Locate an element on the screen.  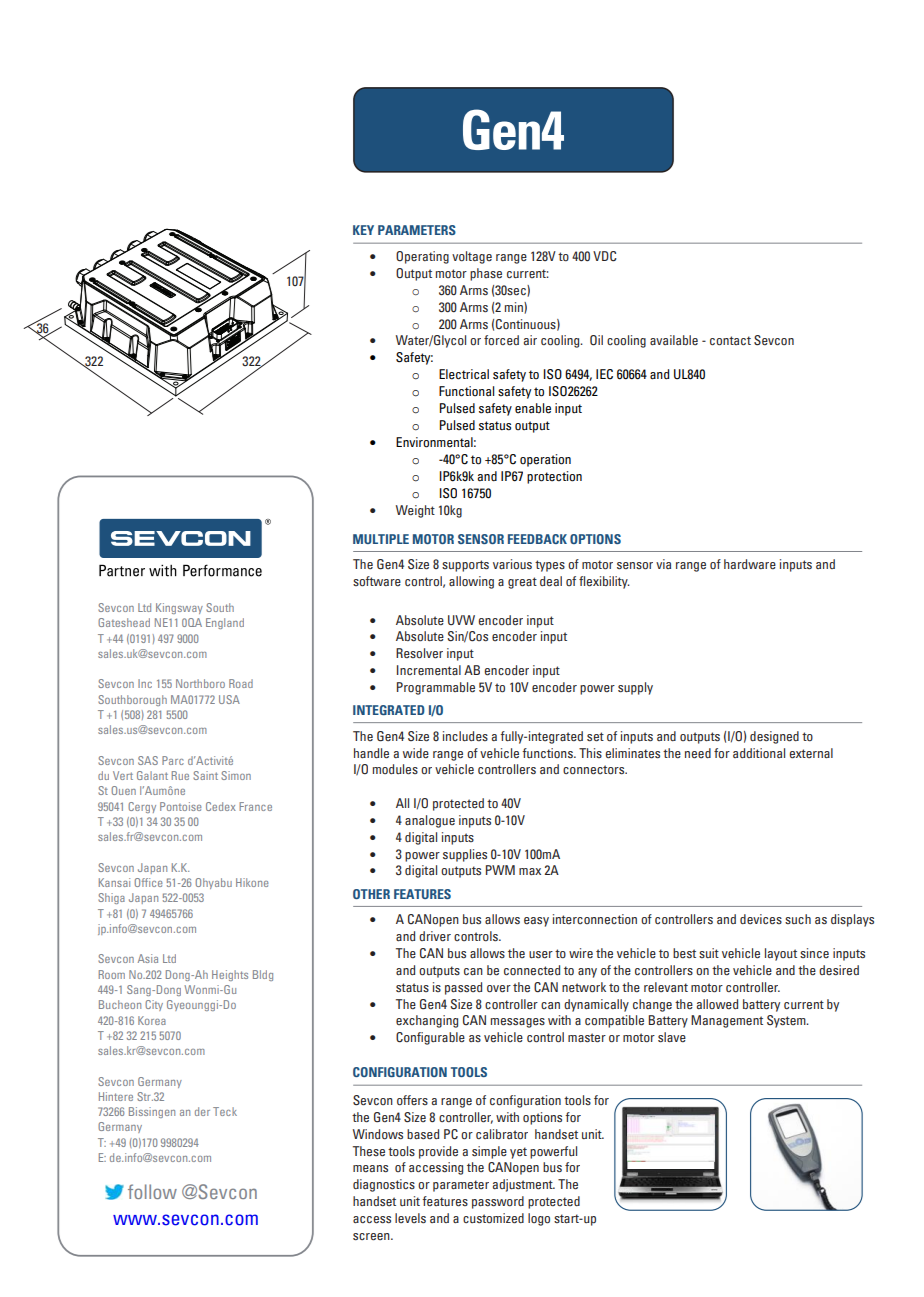
Office is located at coordinates (148, 882).
